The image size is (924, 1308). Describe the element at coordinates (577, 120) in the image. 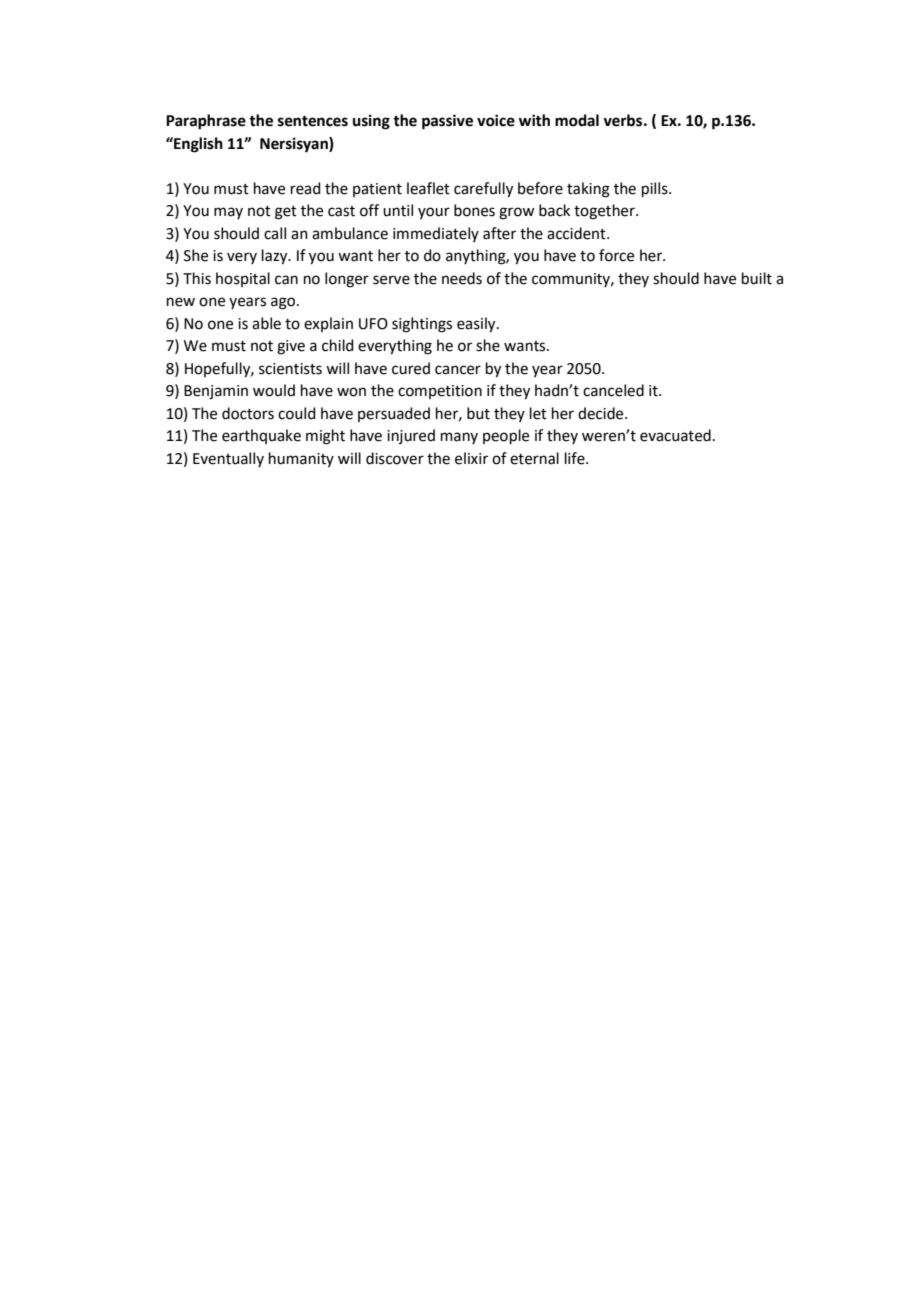

I see `modal` at that location.
